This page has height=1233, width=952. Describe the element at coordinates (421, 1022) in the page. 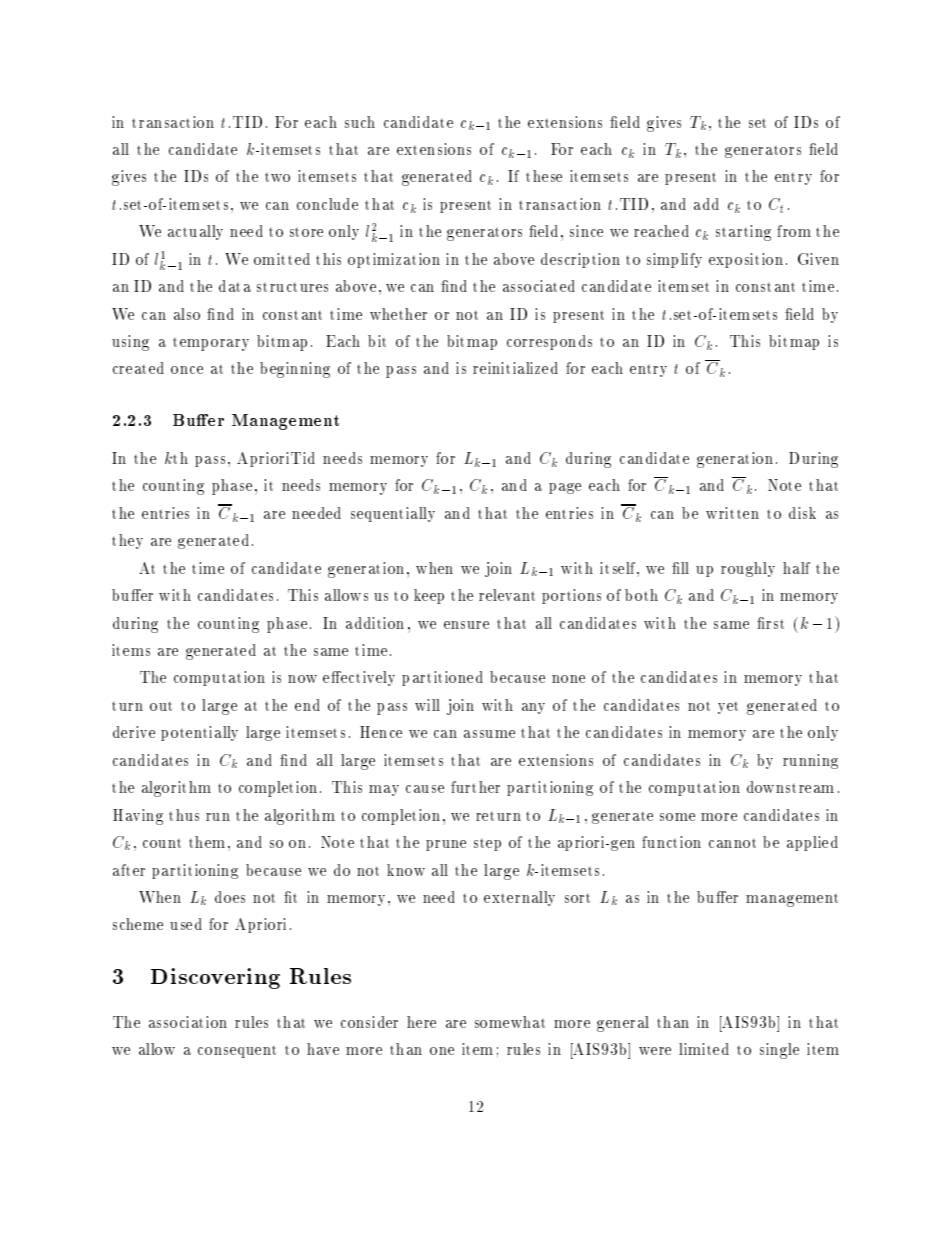

I see `here` at that location.
